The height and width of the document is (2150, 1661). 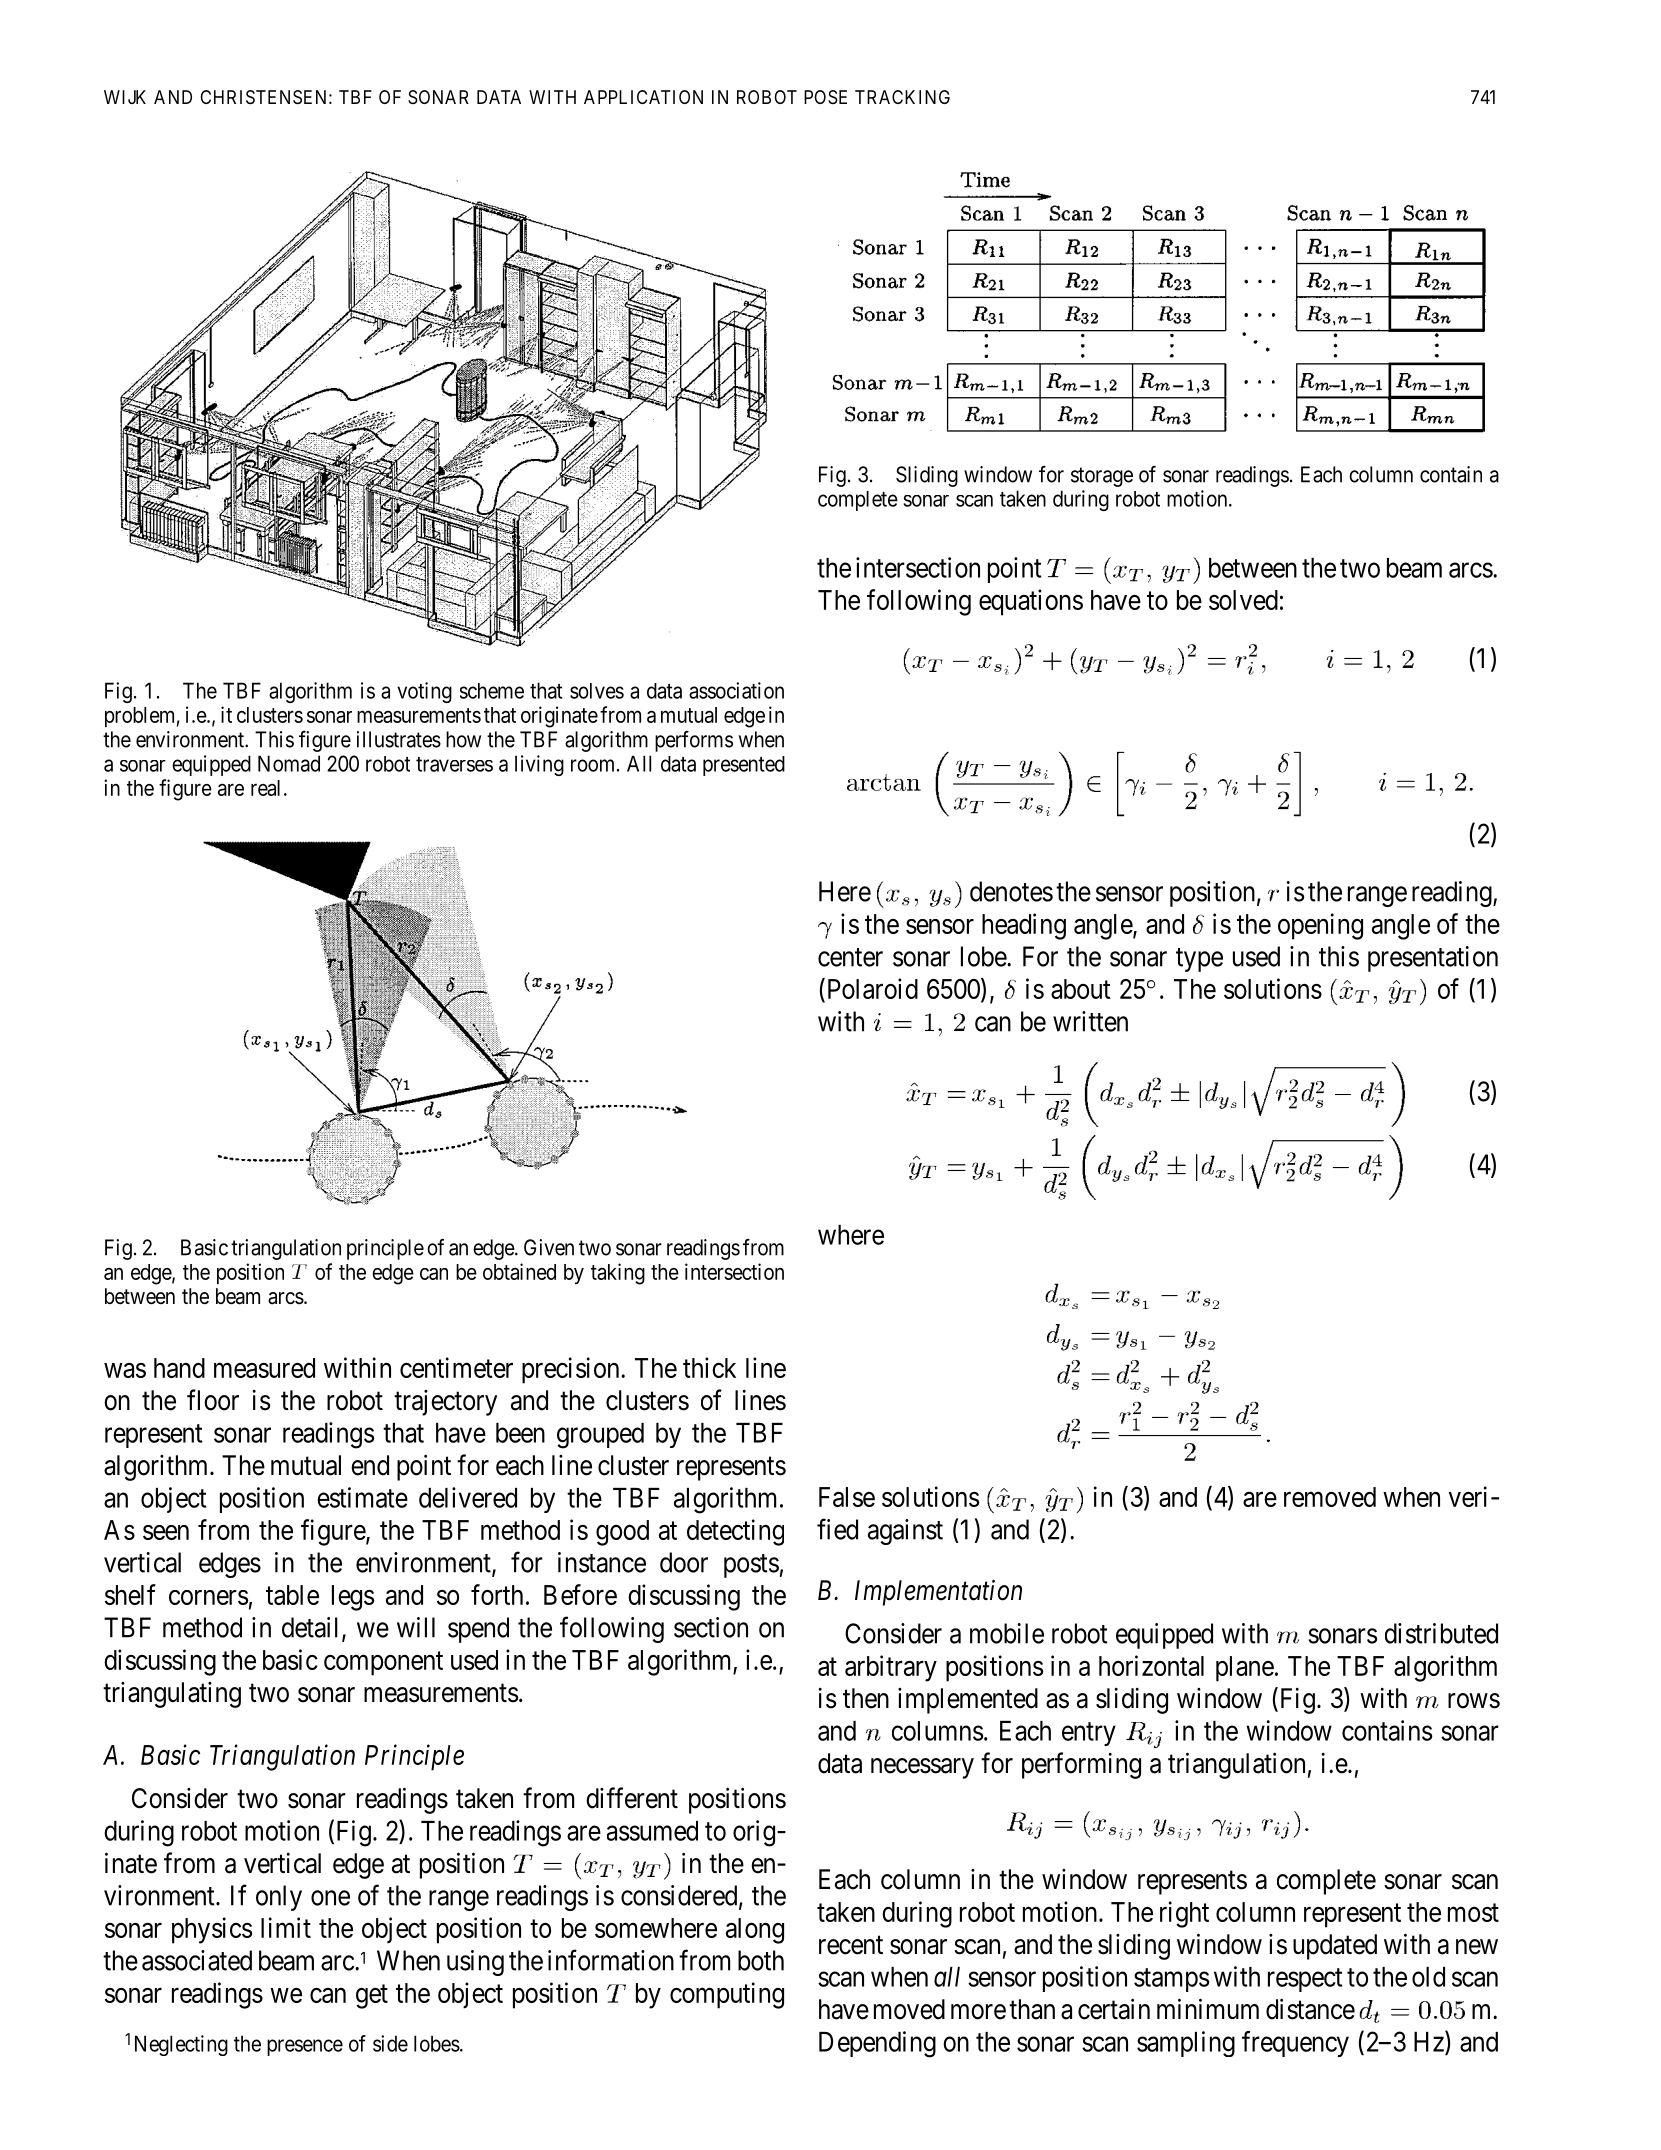 What do you see at coordinates (1199, 960) in the document?
I see `type` at bounding box center [1199, 960].
